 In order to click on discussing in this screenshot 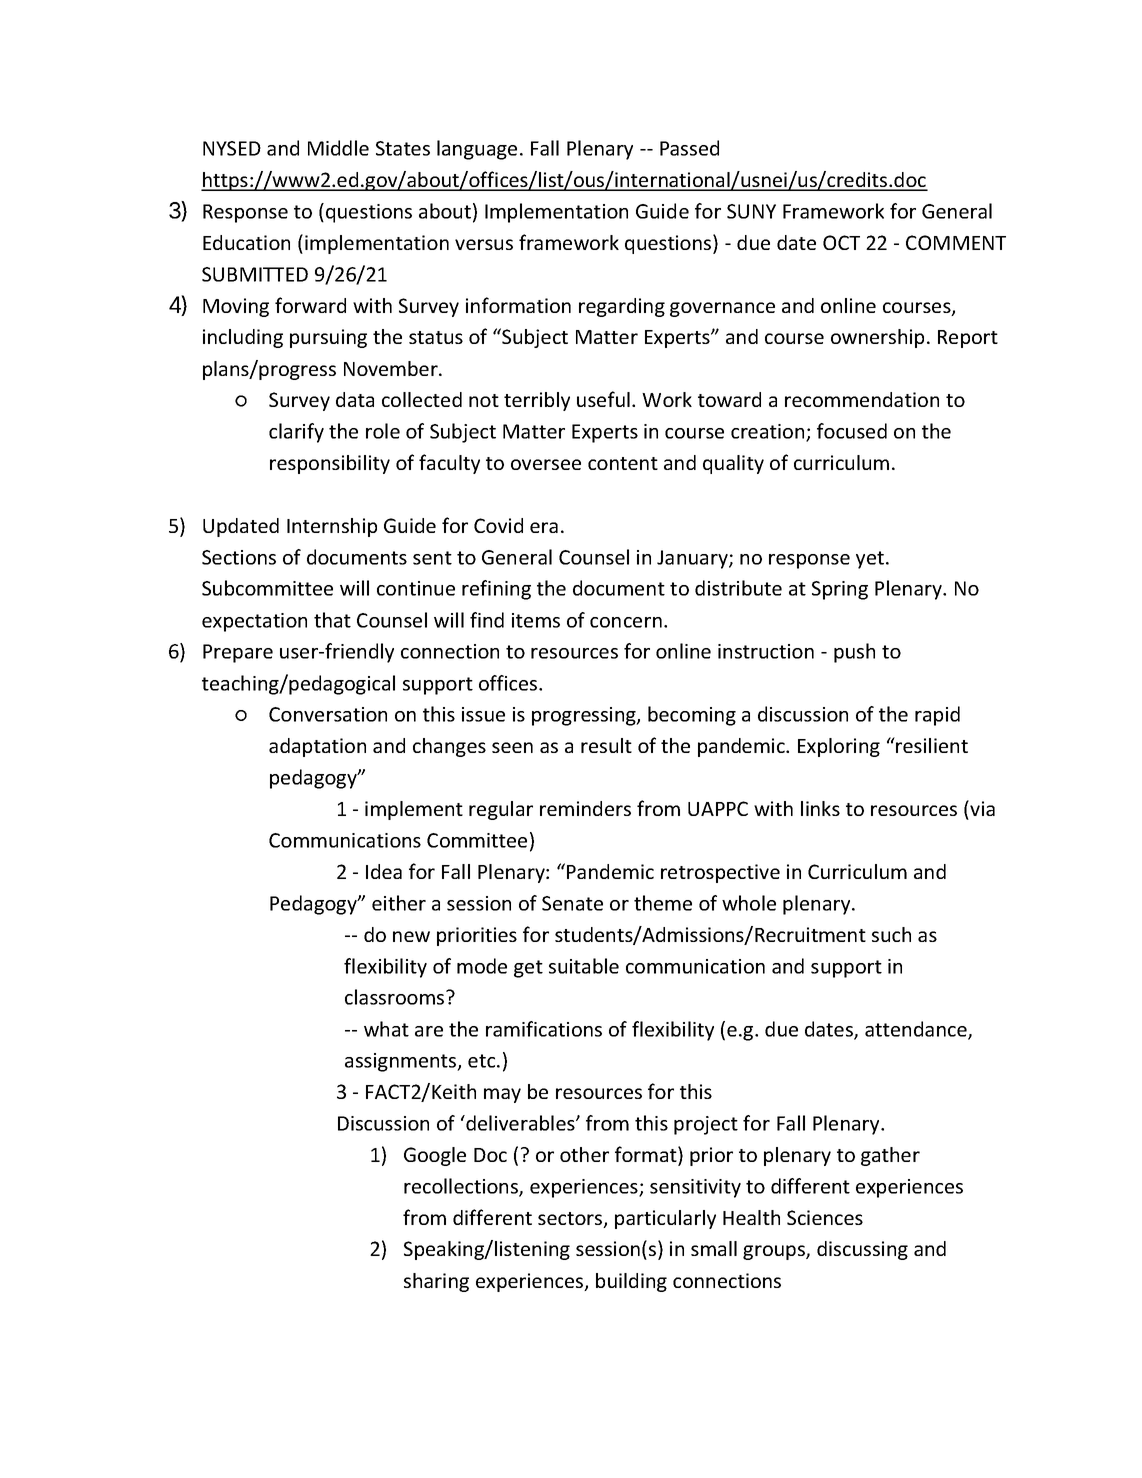, I will do `click(862, 1250)`.
